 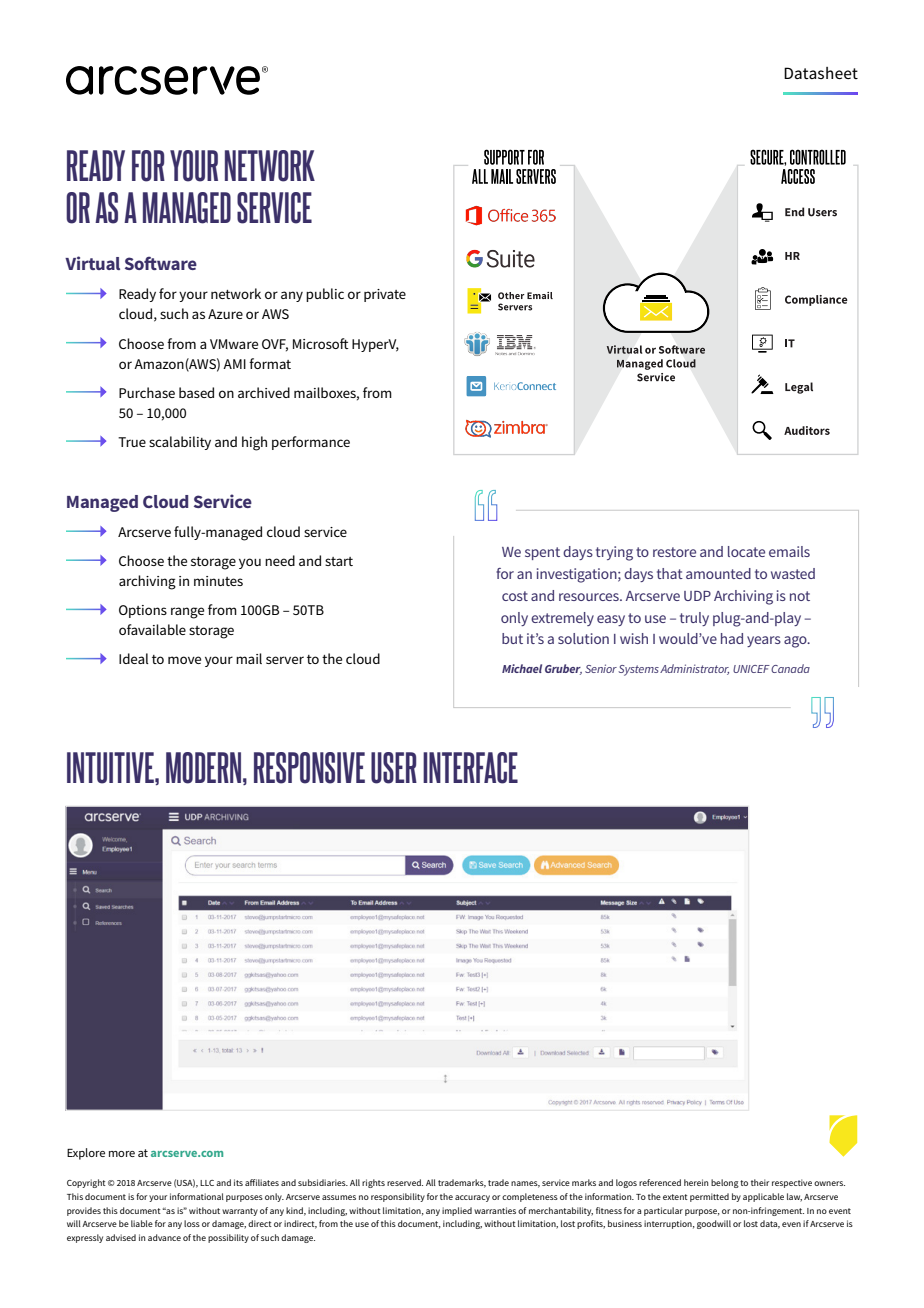 I want to click on MODERN, so click(x=203, y=768).
